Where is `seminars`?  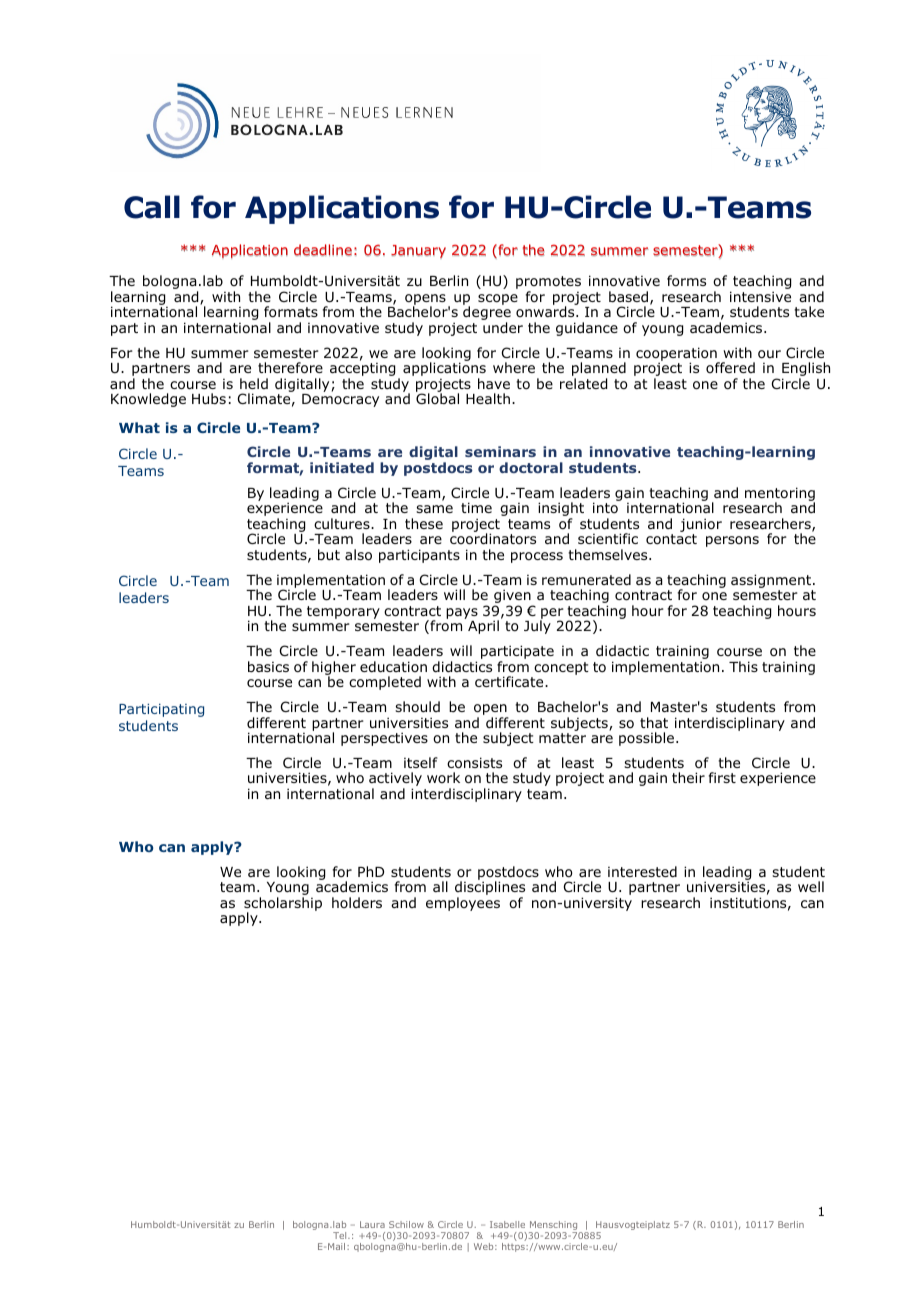 seminars is located at coordinates (500, 451).
